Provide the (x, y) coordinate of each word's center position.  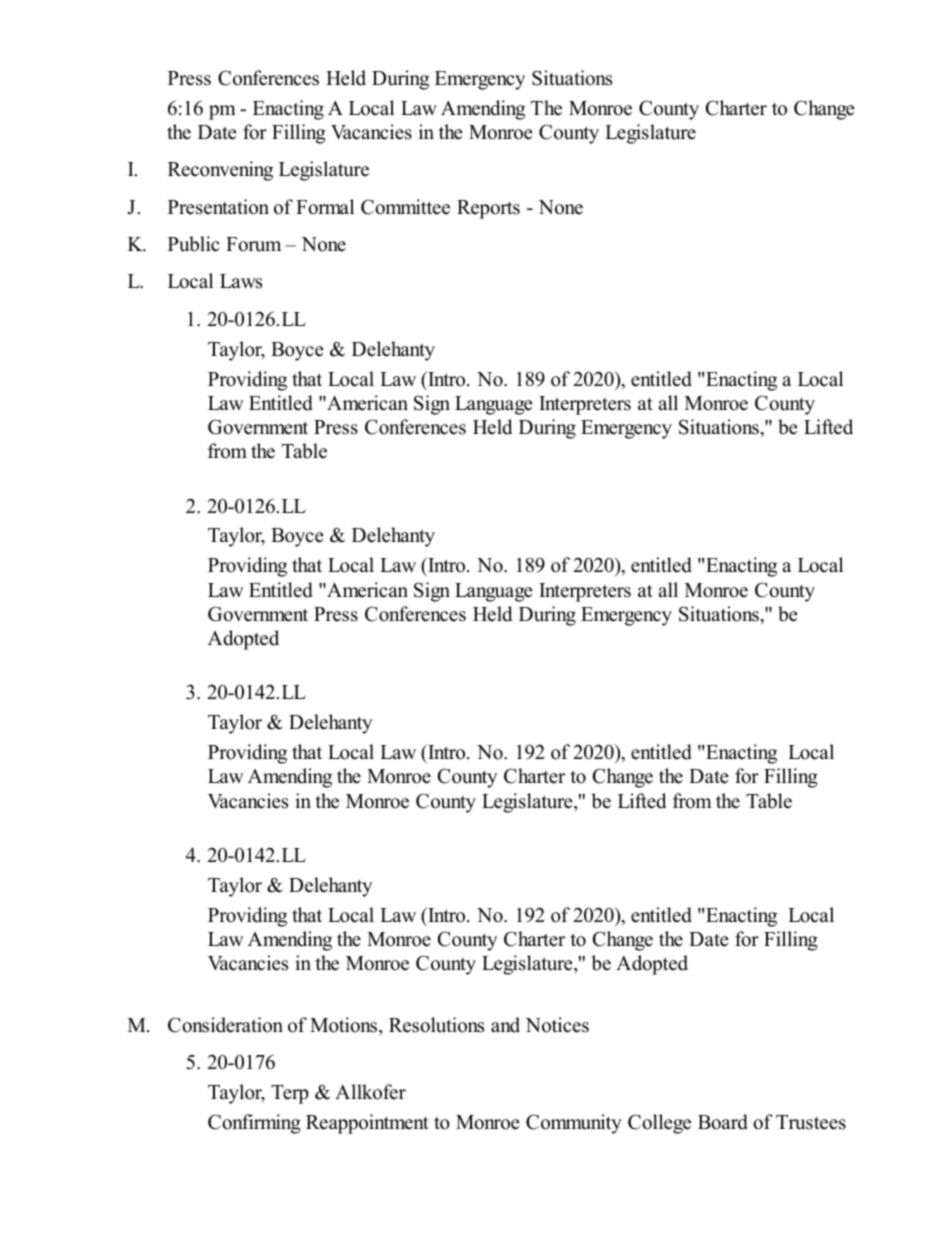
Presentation (218, 207)
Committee (405, 207)
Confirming (254, 1124)
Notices (557, 1025)
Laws (241, 281)
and (505, 1025)
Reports (488, 209)
